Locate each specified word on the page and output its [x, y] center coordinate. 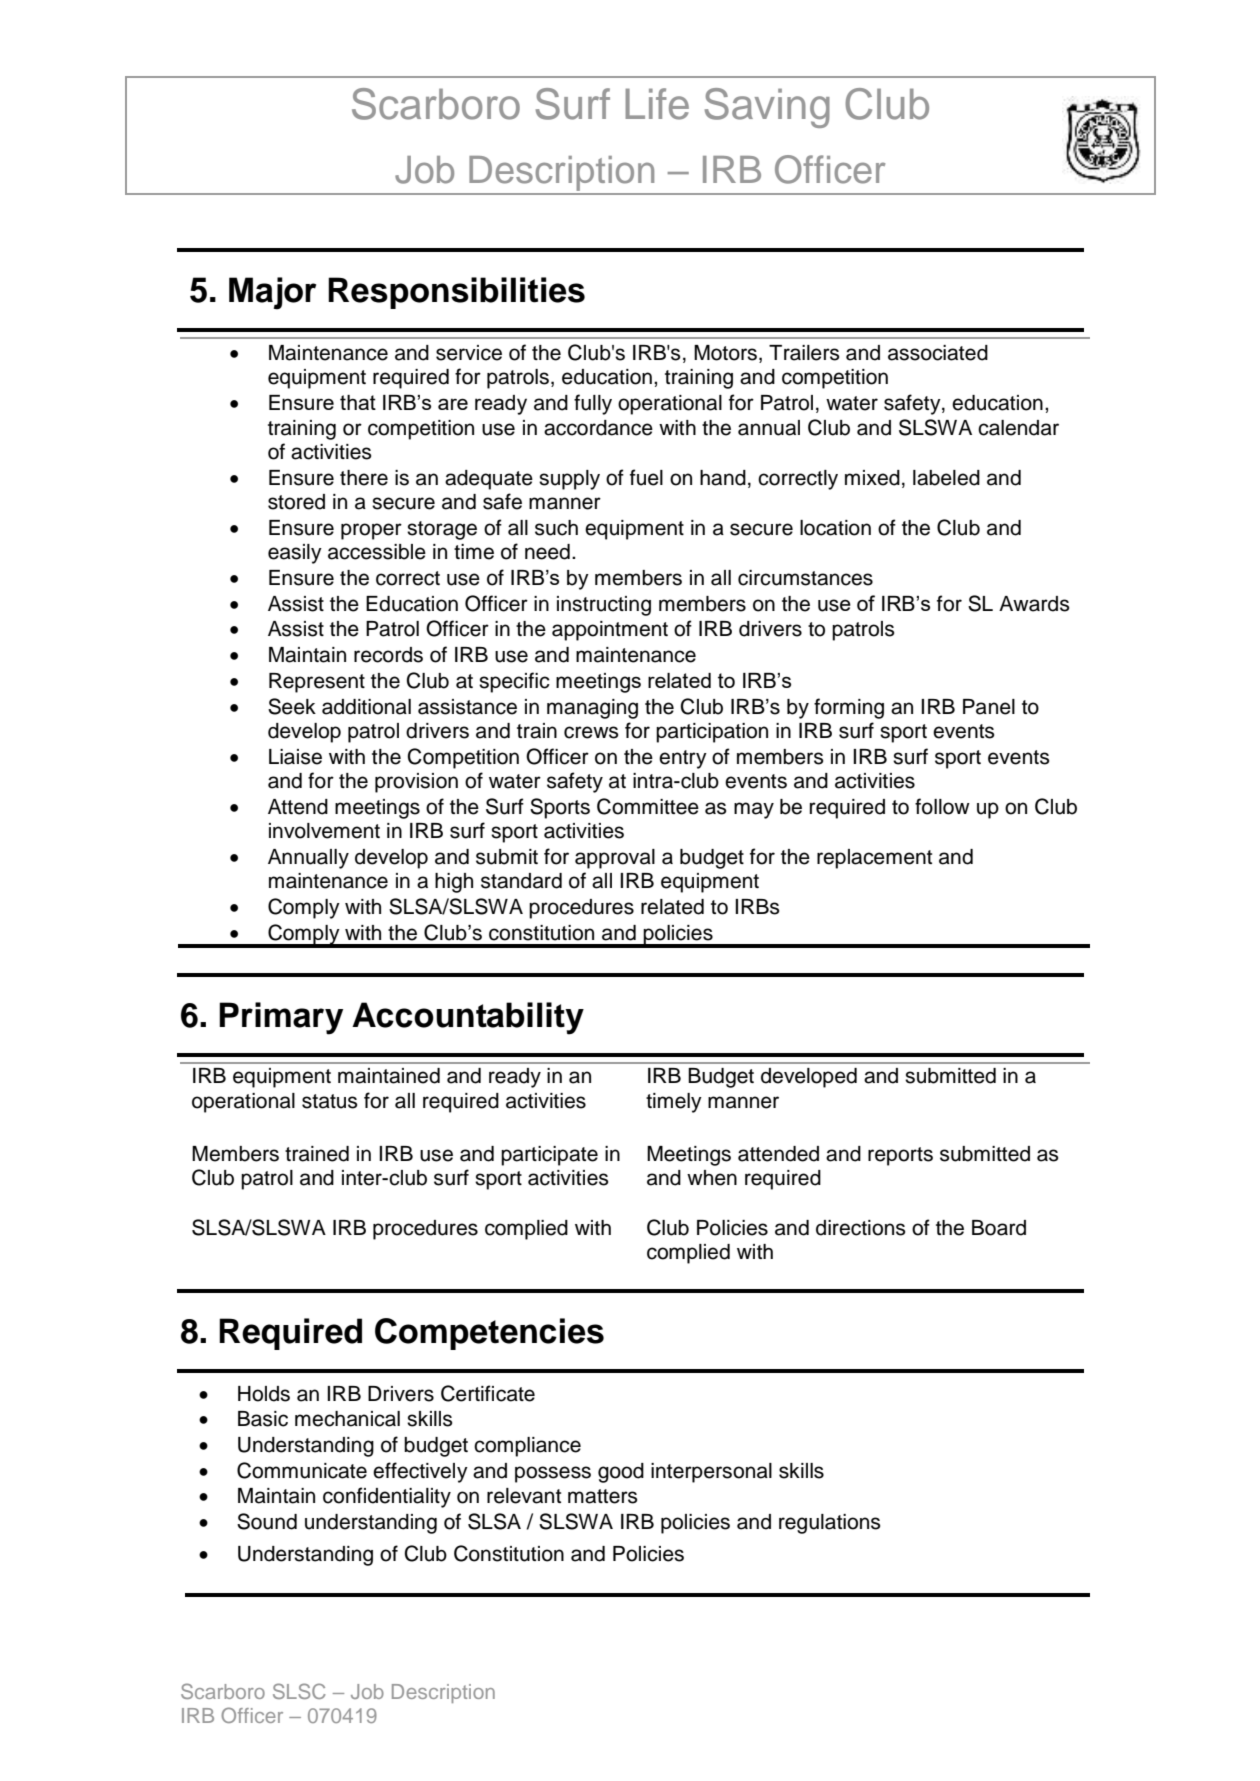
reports [900, 1156]
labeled [946, 478]
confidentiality [387, 1497]
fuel [646, 477]
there [364, 478]
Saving [767, 108]
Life [657, 104]
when [712, 1178]
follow [942, 806]
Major [272, 293]
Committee [648, 806]
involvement [324, 831]
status [329, 1101]
